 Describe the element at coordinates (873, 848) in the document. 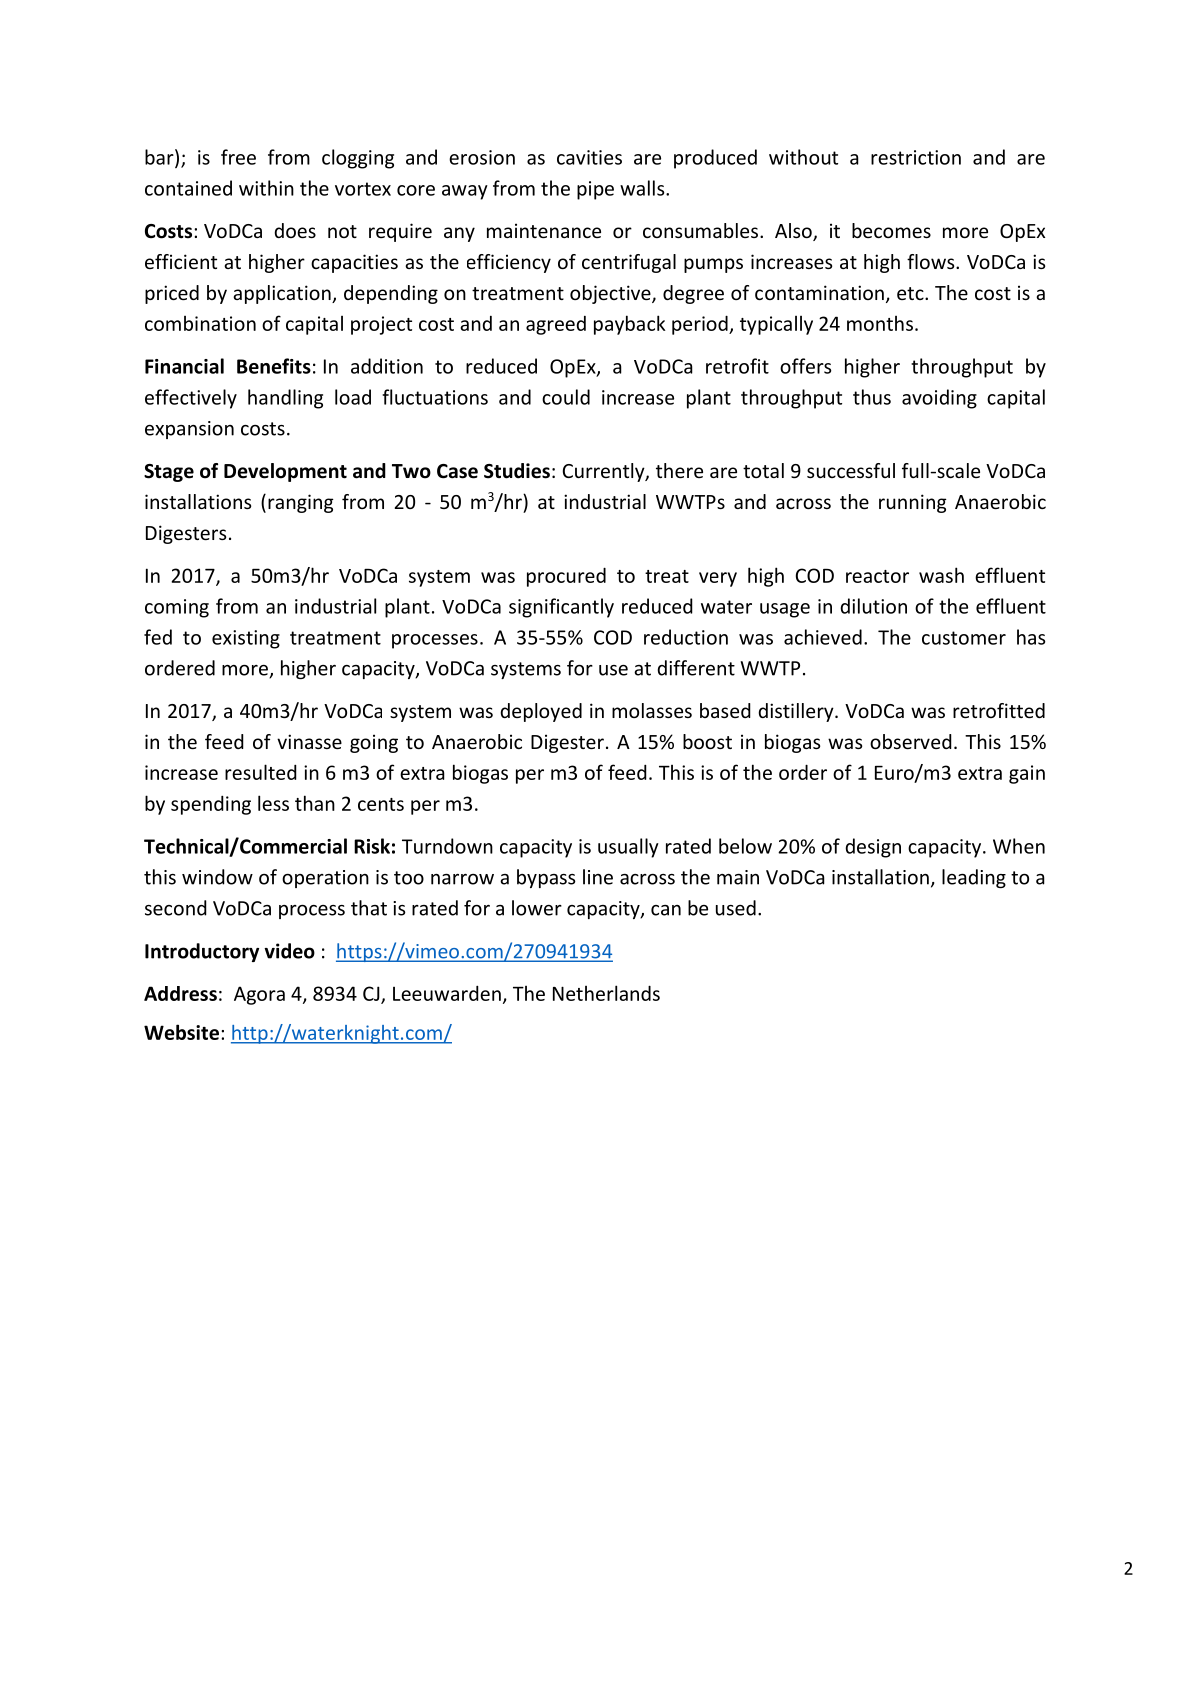

I see `design` at that location.
